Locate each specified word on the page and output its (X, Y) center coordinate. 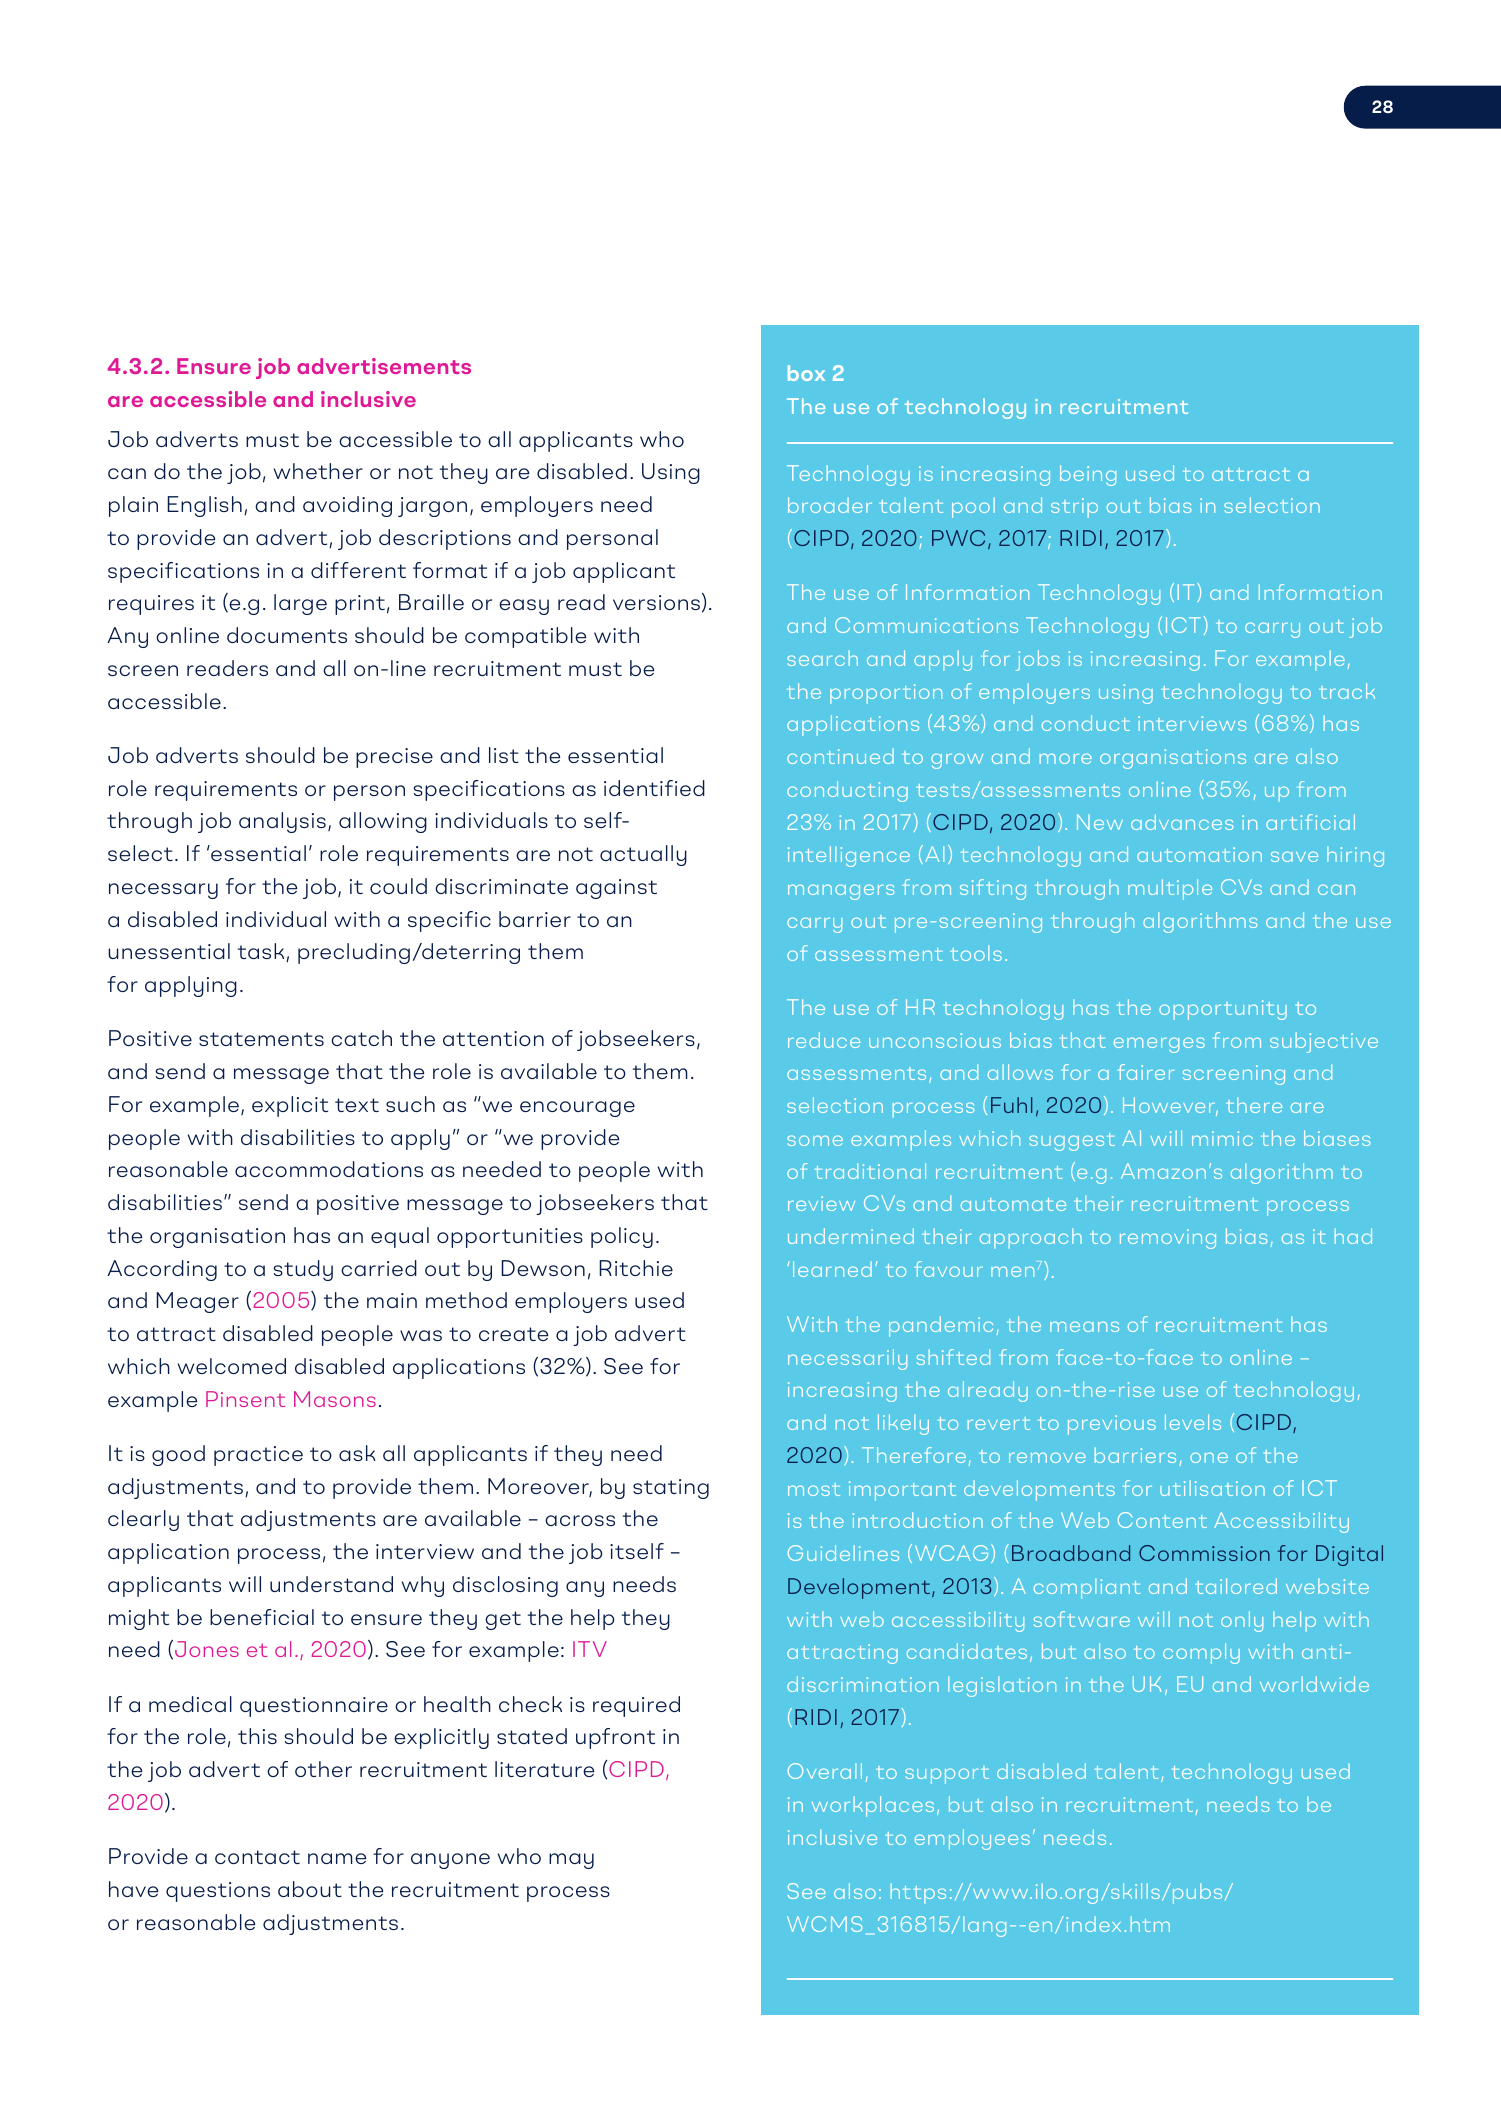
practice (258, 1456)
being (1088, 475)
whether (318, 471)
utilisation (1212, 1488)
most (814, 1489)
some (815, 1140)
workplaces (873, 1806)
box (806, 373)
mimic (1222, 1138)
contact (257, 1857)
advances (1182, 822)
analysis (282, 822)
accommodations (329, 1169)
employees (972, 1839)
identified (654, 788)
